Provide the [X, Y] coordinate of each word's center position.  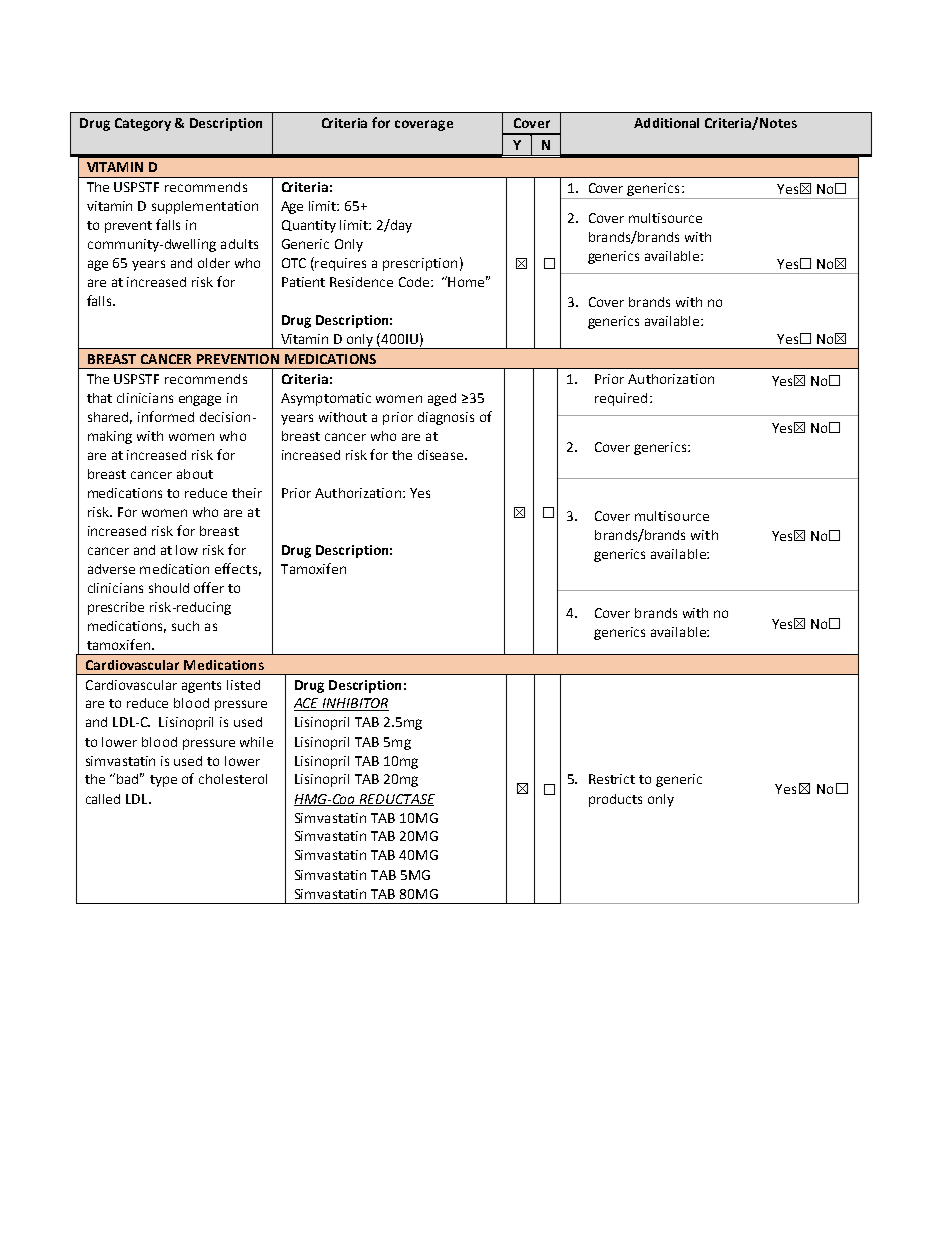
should [169, 588]
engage [200, 400]
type [163, 781]
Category [143, 124]
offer [209, 587]
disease [442, 455]
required [621, 399]
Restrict [612, 779]
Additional [666, 123]
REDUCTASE [396, 800]
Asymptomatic [326, 399]
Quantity [309, 226]
